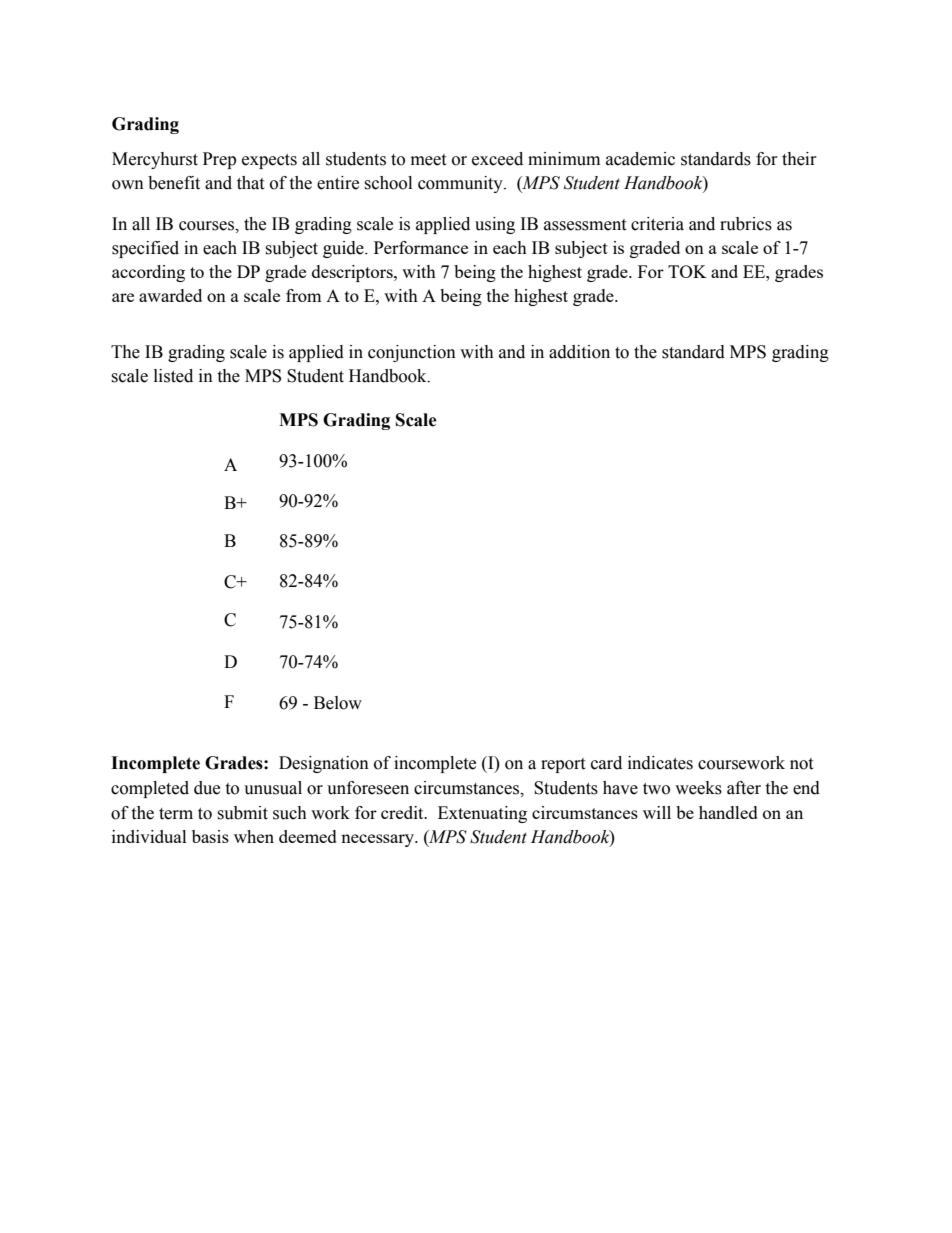 This page has height=1233, width=952. What do you see at coordinates (563, 765) in the page?
I see `report` at bounding box center [563, 765].
